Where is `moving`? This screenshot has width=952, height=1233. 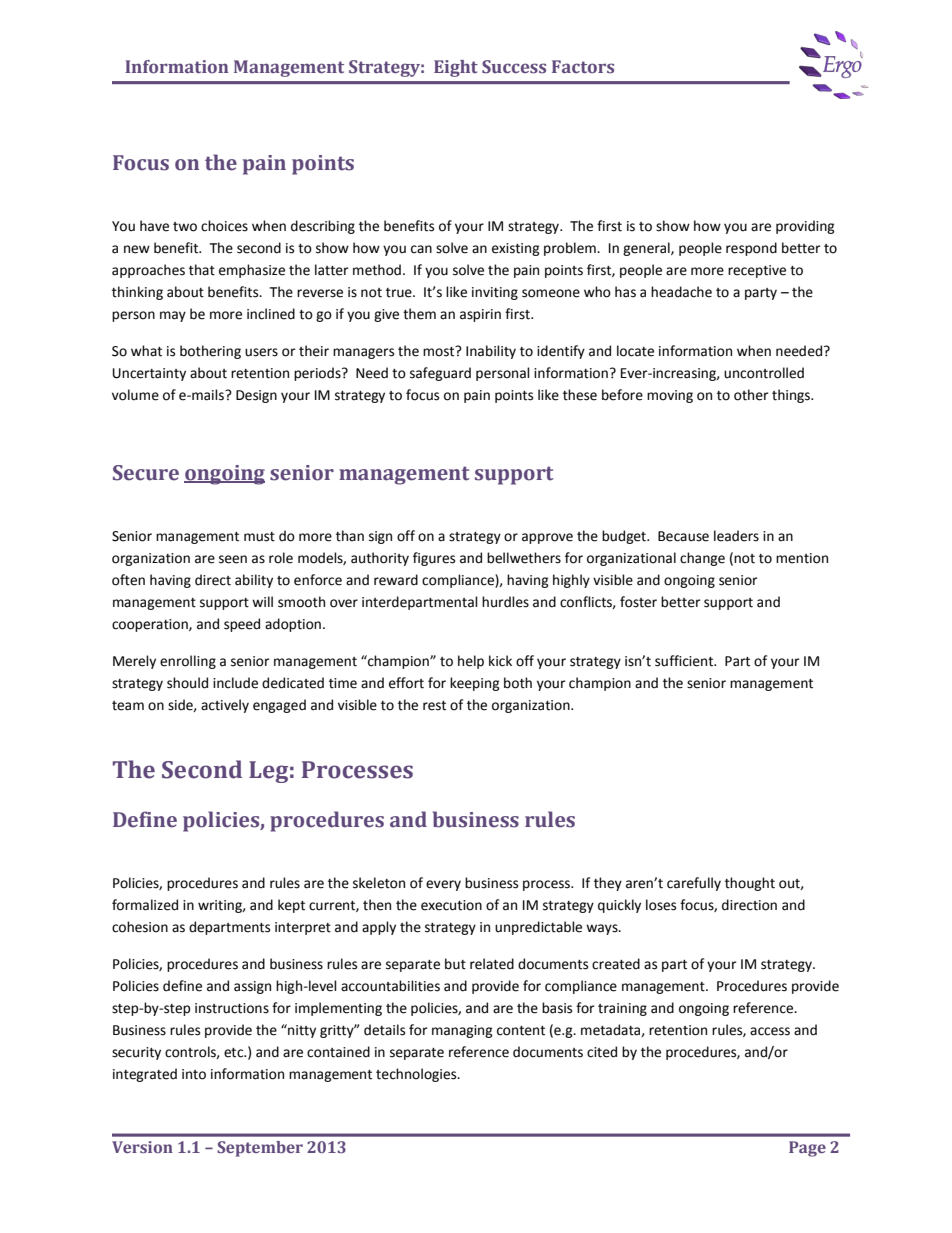 moving is located at coordinates (670, 396).
